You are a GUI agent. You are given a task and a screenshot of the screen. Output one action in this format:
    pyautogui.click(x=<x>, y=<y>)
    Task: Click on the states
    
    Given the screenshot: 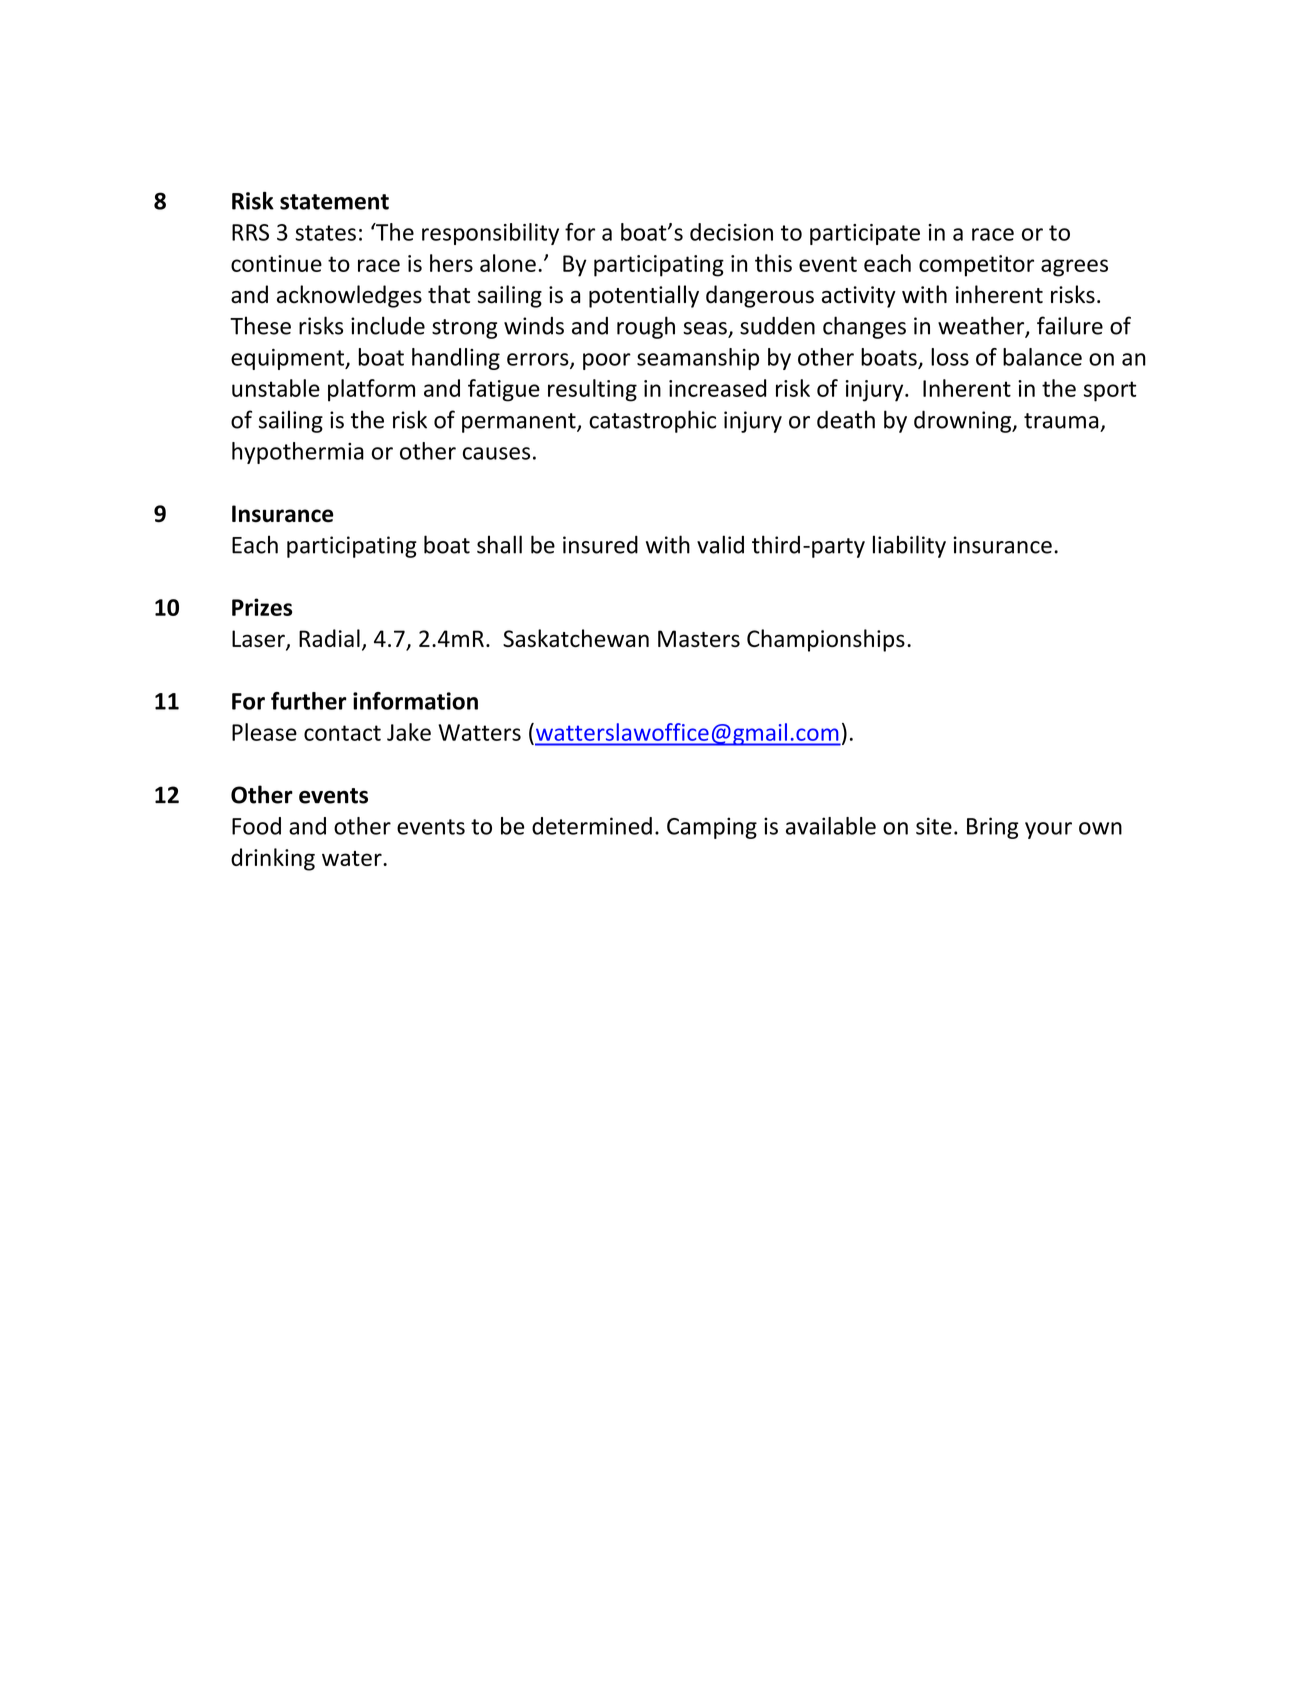 What is the action you would take?
    pyautogui.click(x=325, y=233)
